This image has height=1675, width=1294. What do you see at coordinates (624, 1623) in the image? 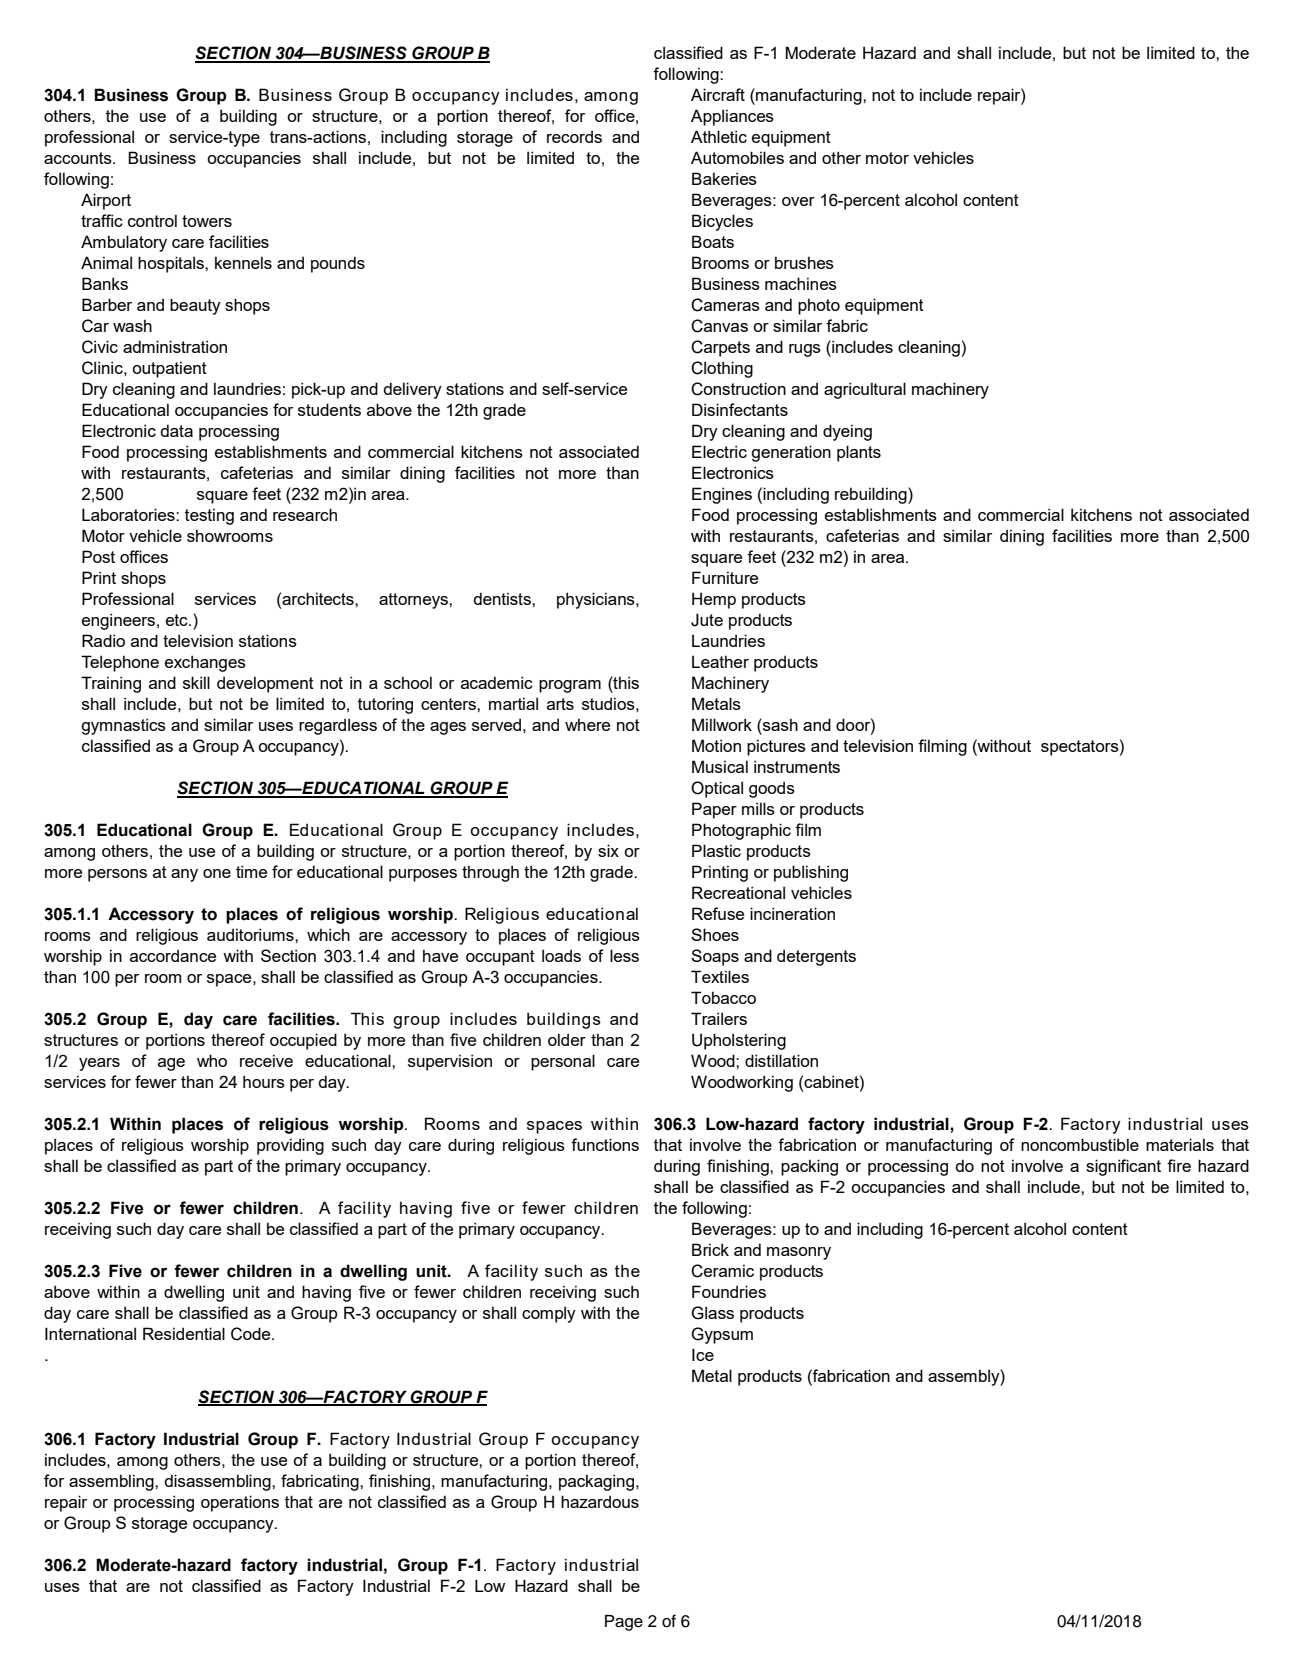
I see `Page` at bounding box center [624, 1623].
